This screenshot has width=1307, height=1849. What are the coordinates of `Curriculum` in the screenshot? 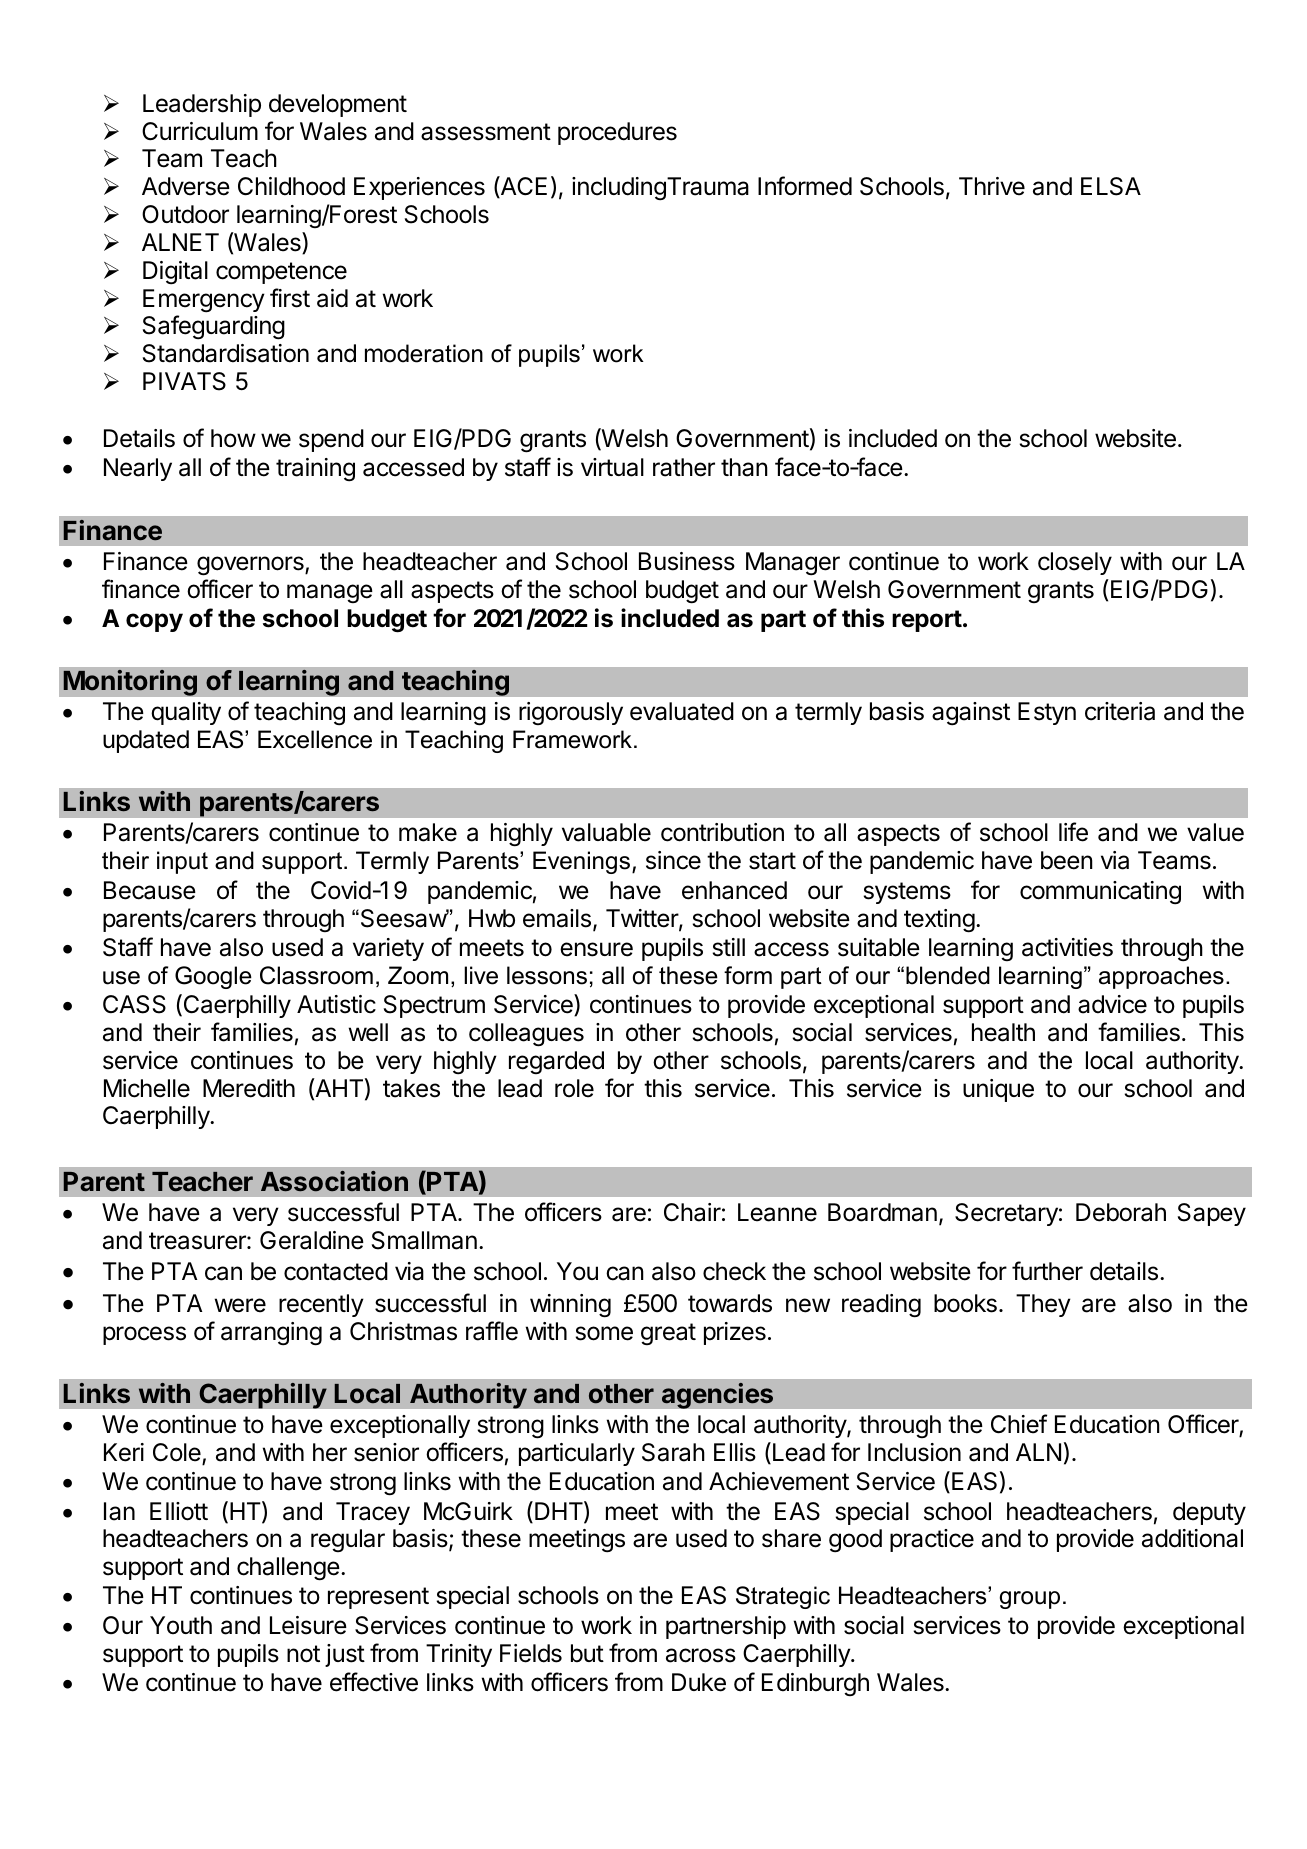 It's located at (200, 131).
